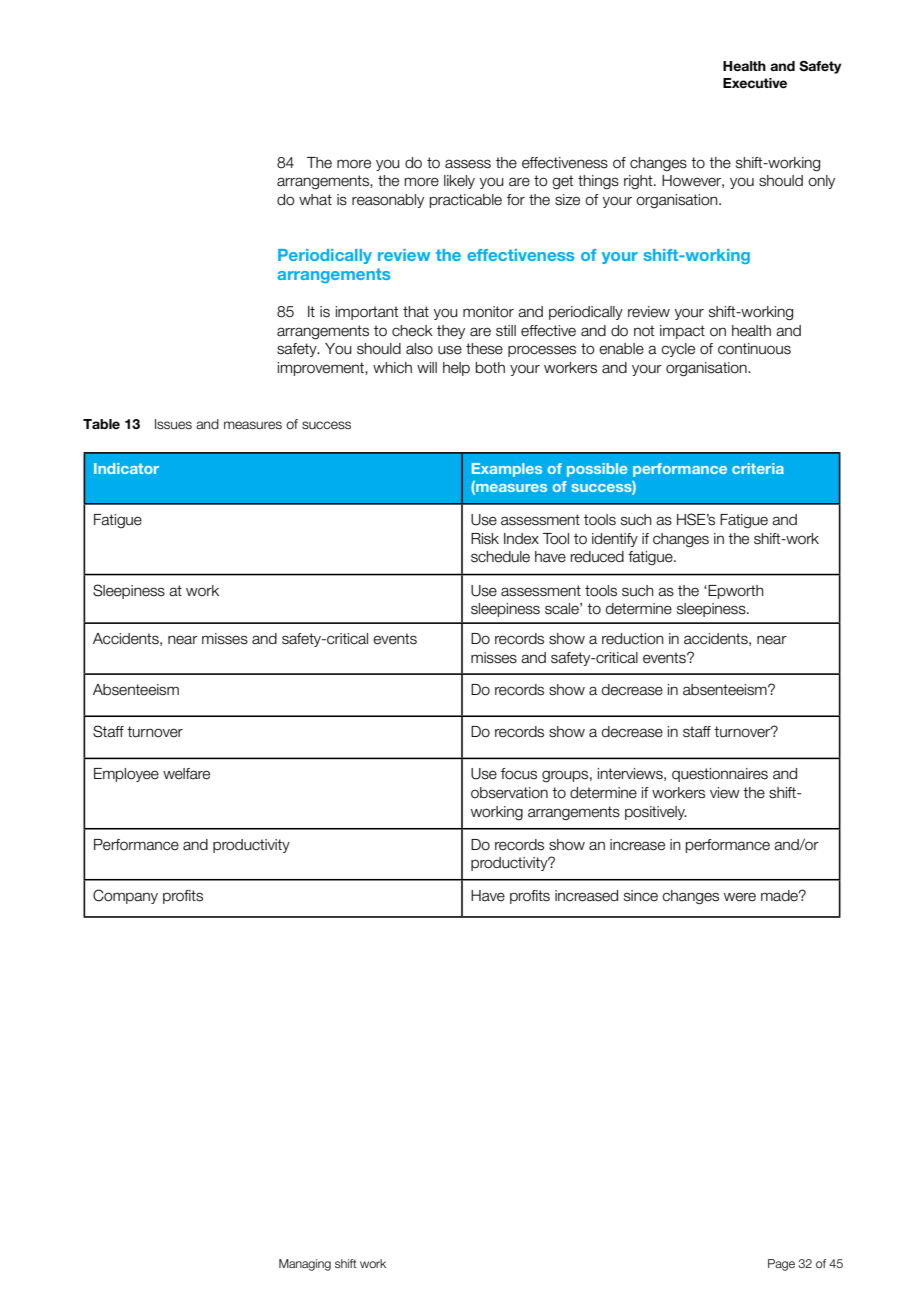 This document has width=924, height=1308. I want to click on Page, so click(781, 1265).
